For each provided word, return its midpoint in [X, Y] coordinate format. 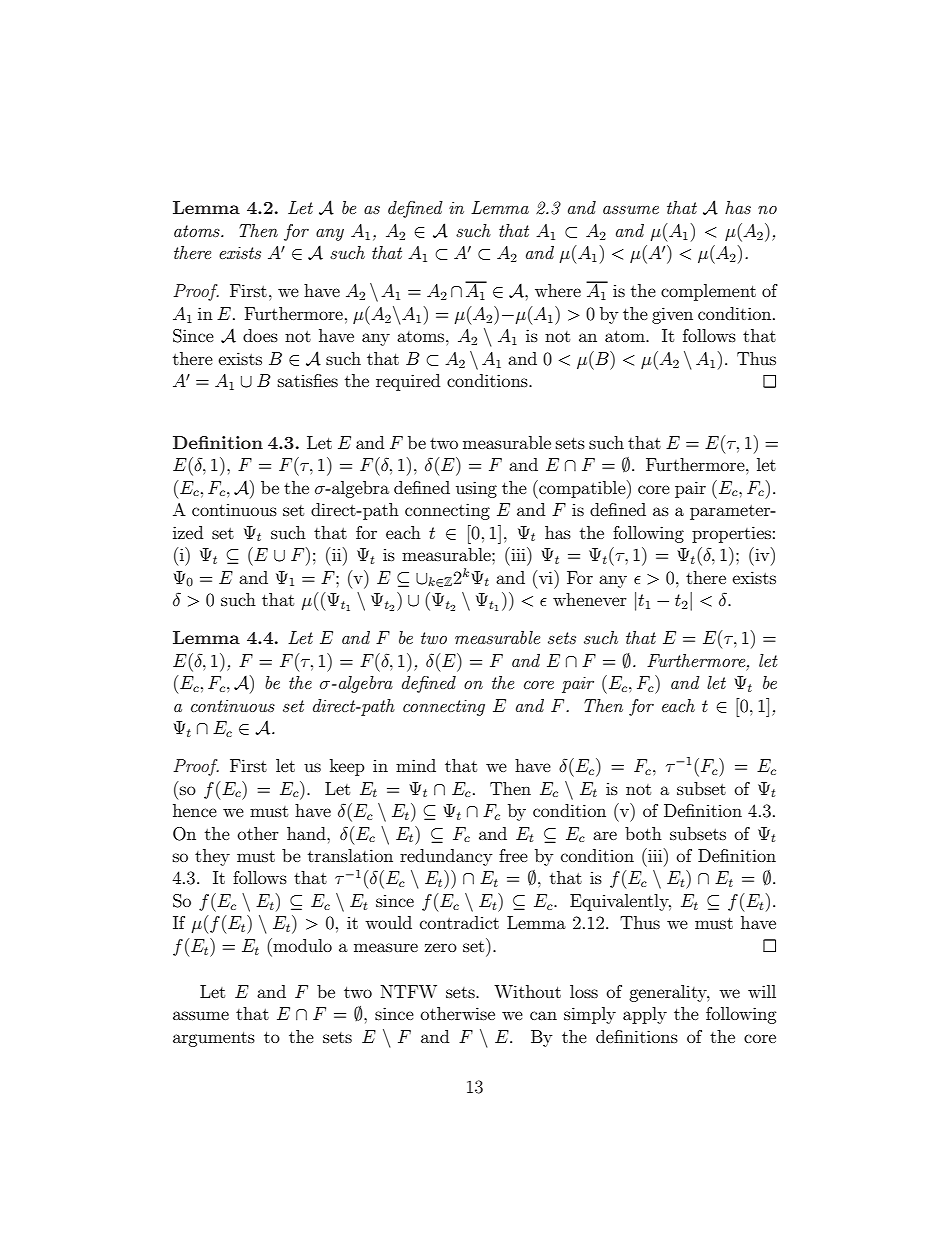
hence [195, 810]
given [672, 315]
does [260, 335]
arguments [214, 1039]
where [558, 290]
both [643, 833]
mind [416, 765]
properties [731, 534]
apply [645, 1015]
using [476, 489]
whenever [590, 599]
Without [527, 991]
